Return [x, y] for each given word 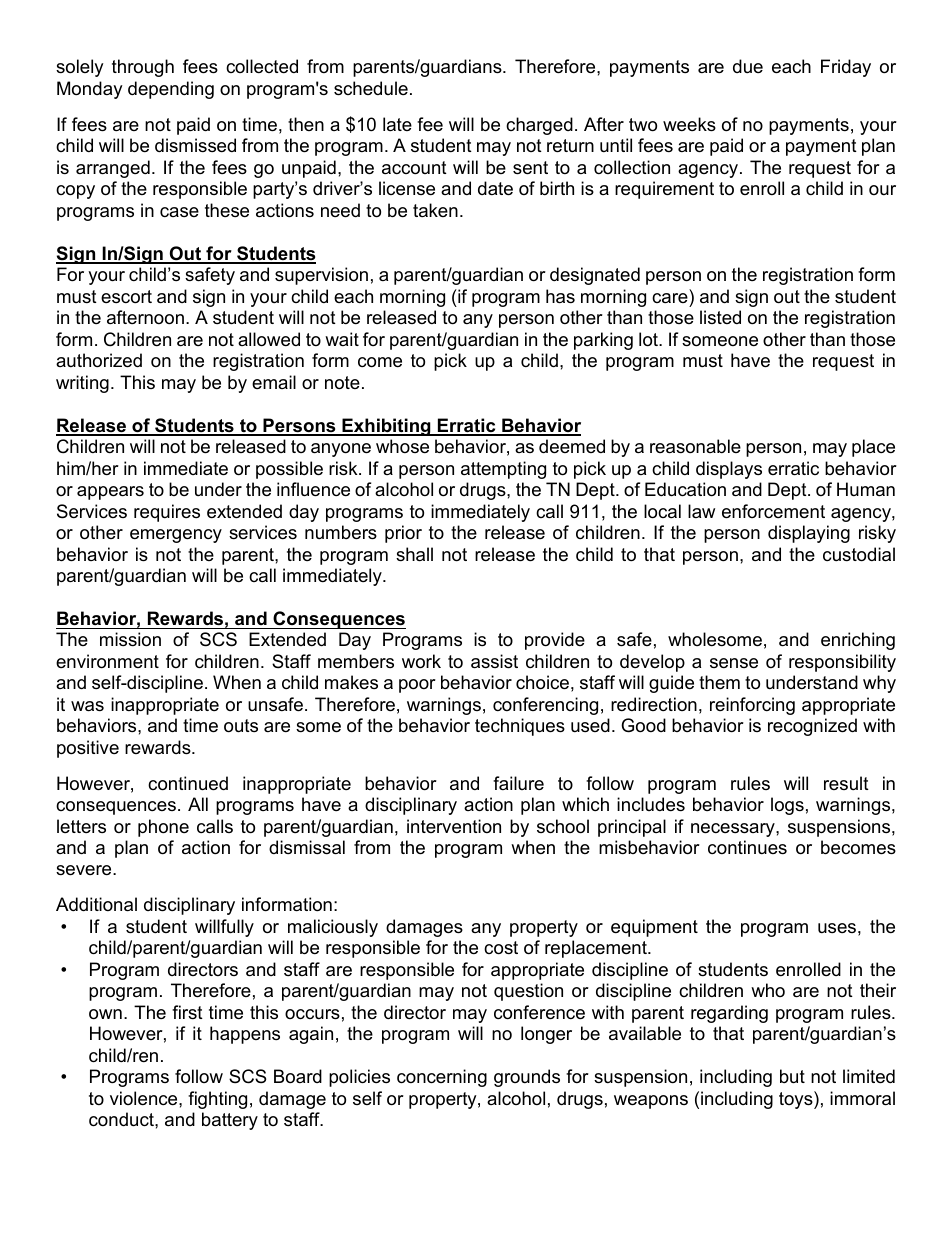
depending [171, 90]
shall [414, 554]
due [748, 66]
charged [539, 126]
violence [145, 1098]
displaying [809, 534]
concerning [442, 1078]
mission [130, 639]
